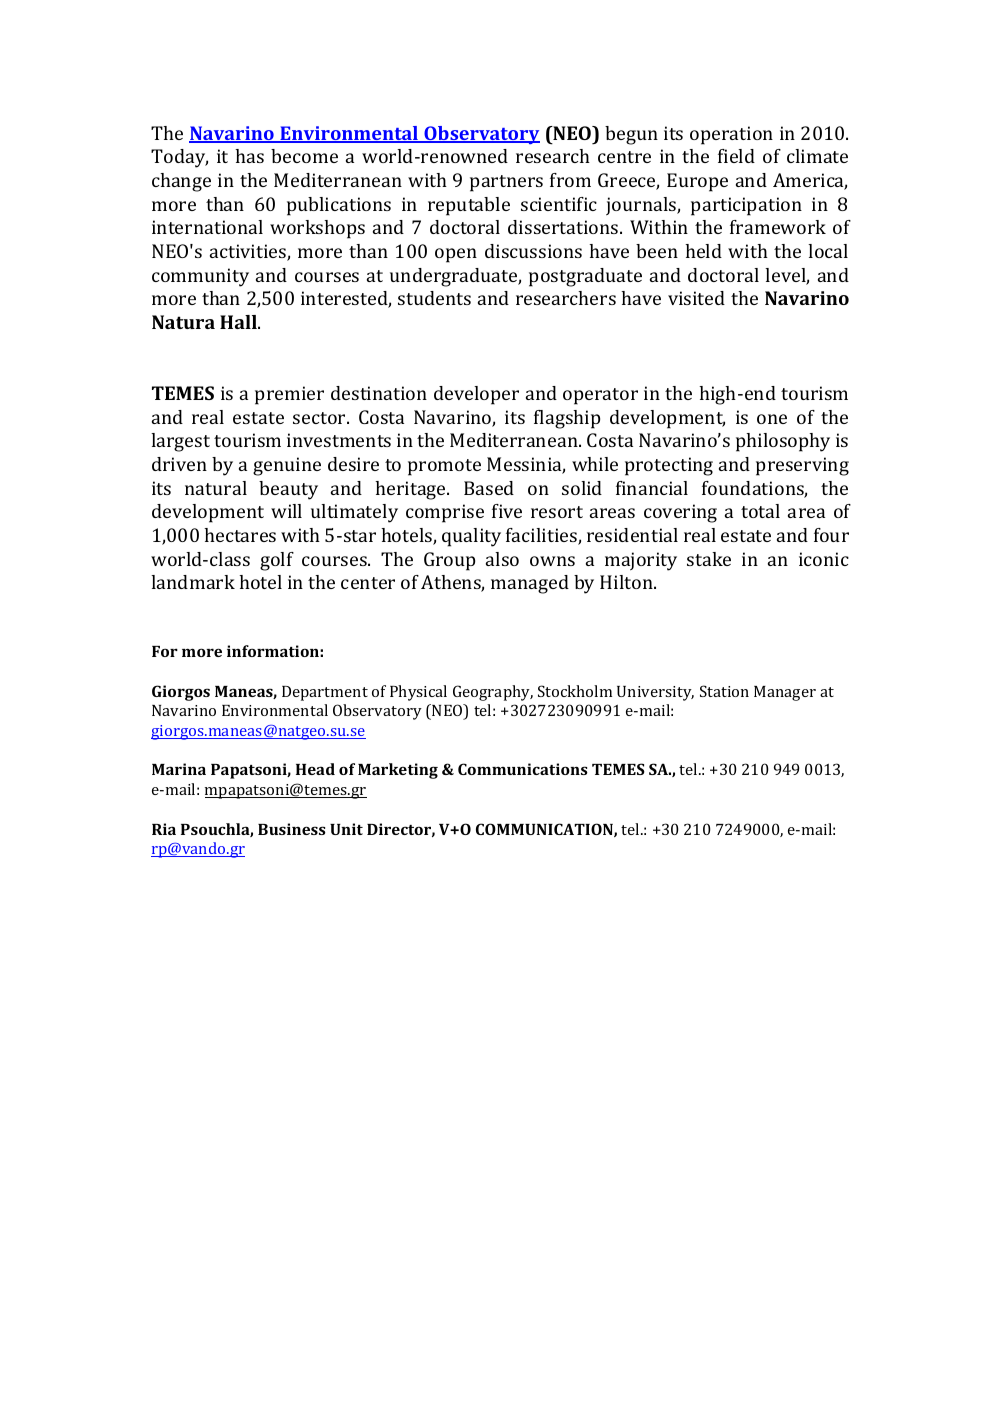 Image resolution: width=1001 pixels, height=1416 pixels. I want to click on Manager, so click(785, 693).
